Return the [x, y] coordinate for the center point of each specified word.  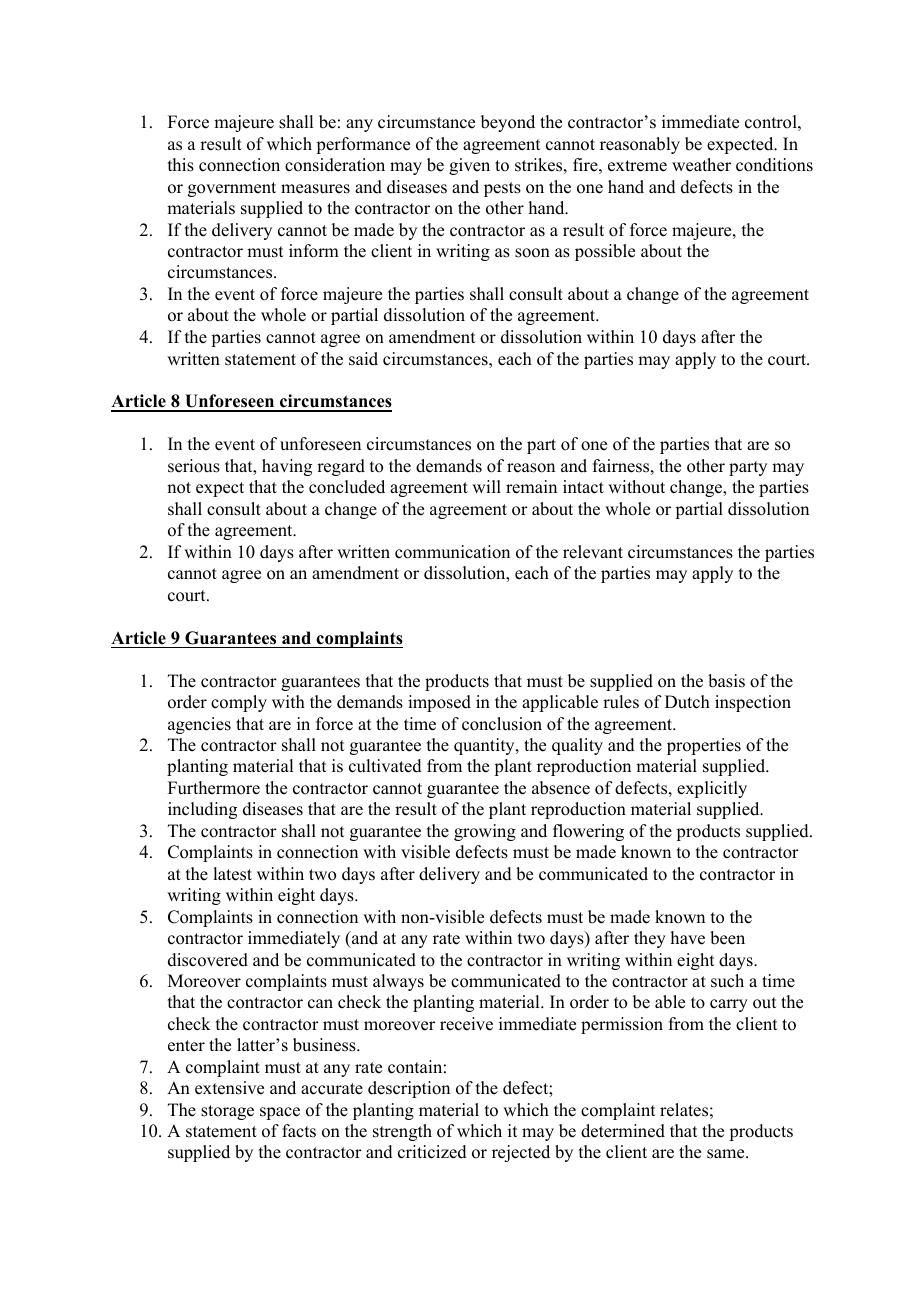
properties [704, 746]
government [232, 189]
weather [701, 165]
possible [605, 252]
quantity [485, 746]
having [287, 467]
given [469, 166]
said [363, 359]
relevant [593, 552]
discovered [208, 960]
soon [532, 253]
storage [227, 1112]
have [688, 938]
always [398, 982]
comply [239, 703]
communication [452, 552]
